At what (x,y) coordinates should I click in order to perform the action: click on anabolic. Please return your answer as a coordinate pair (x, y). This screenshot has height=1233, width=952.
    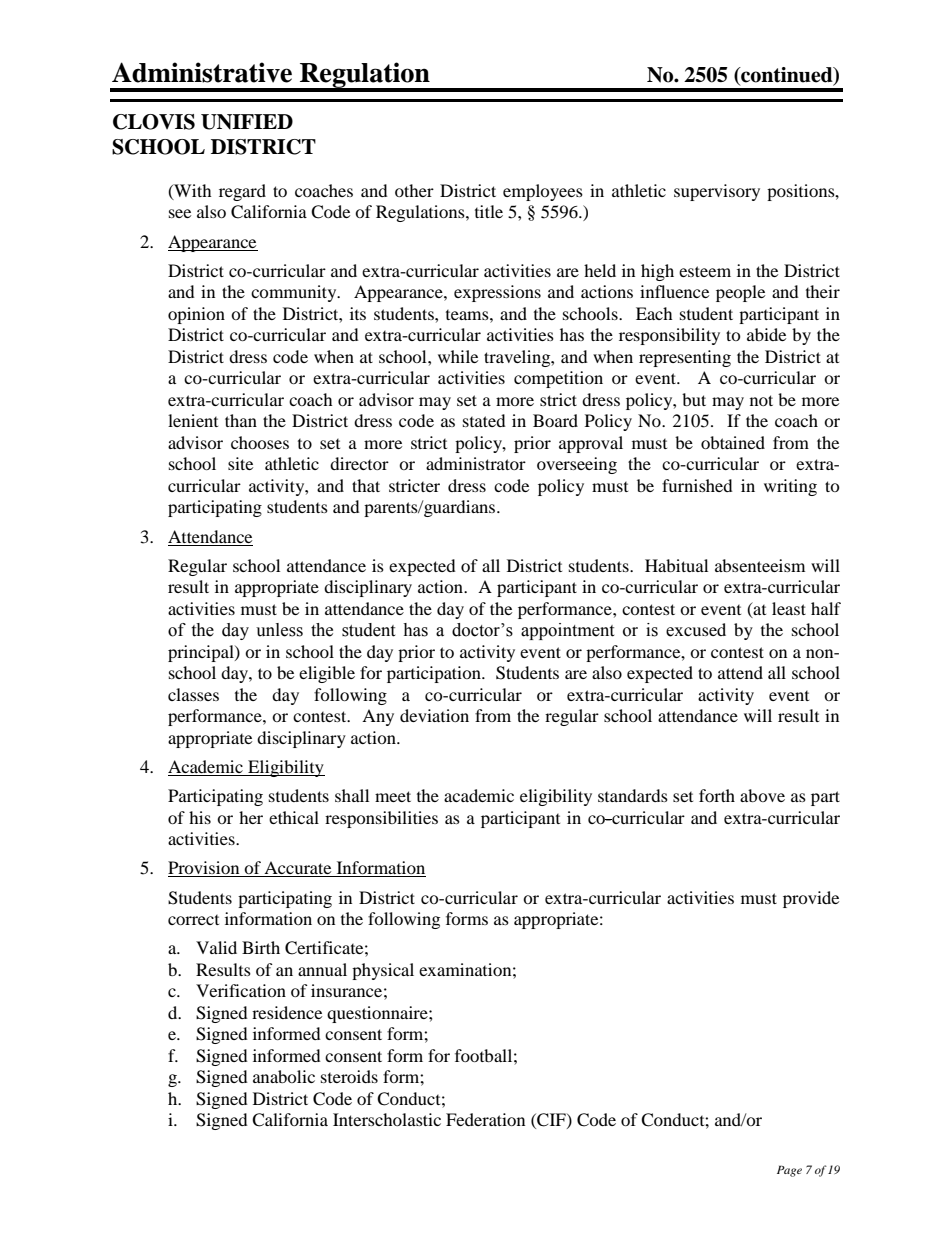
    Looking at the image, I should click on (284, 1076).
